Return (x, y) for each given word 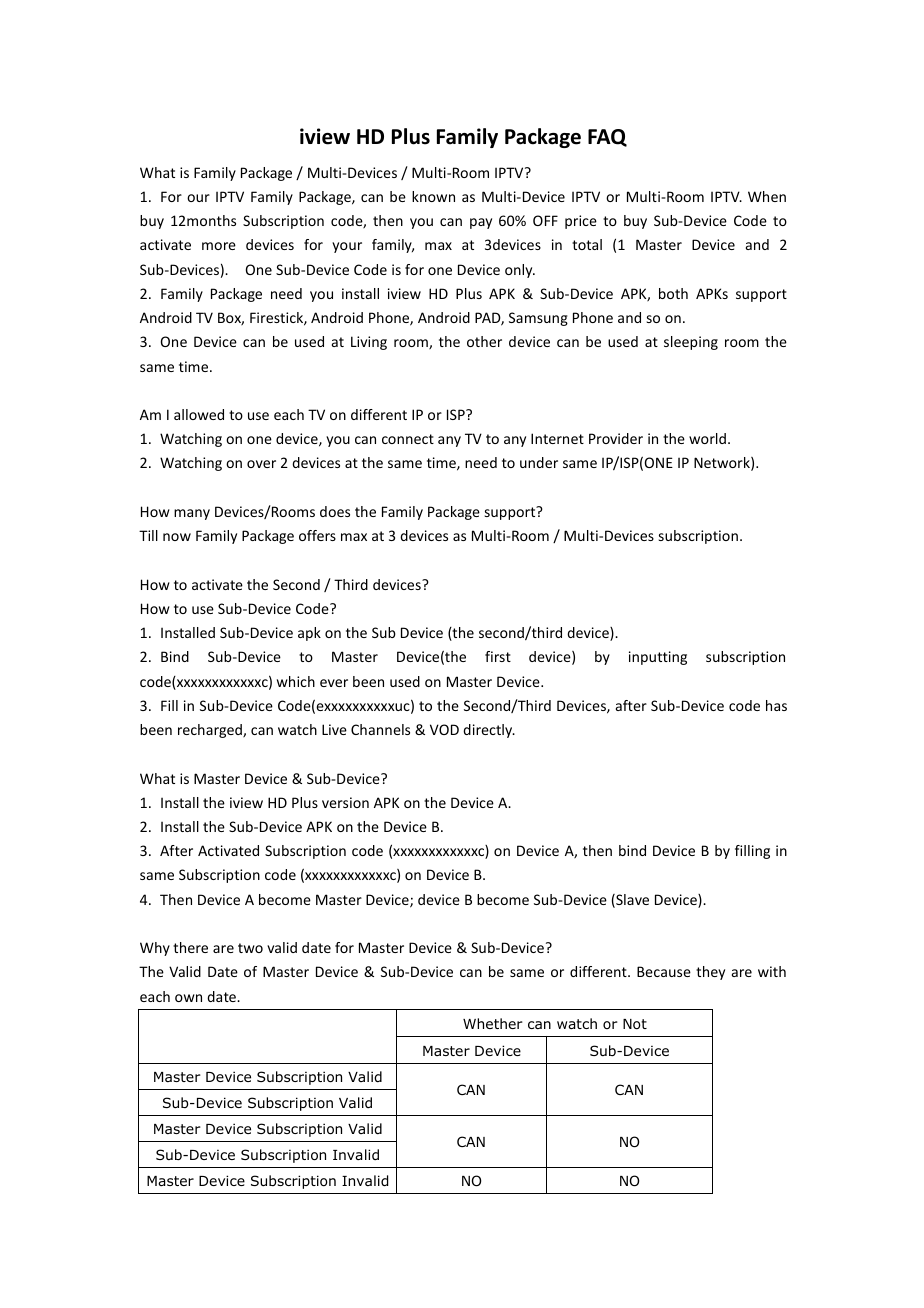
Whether (493, 1023)
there (190, 947)
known (433, 196)
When (767, 196)
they (710, 973)
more (219, 246)
